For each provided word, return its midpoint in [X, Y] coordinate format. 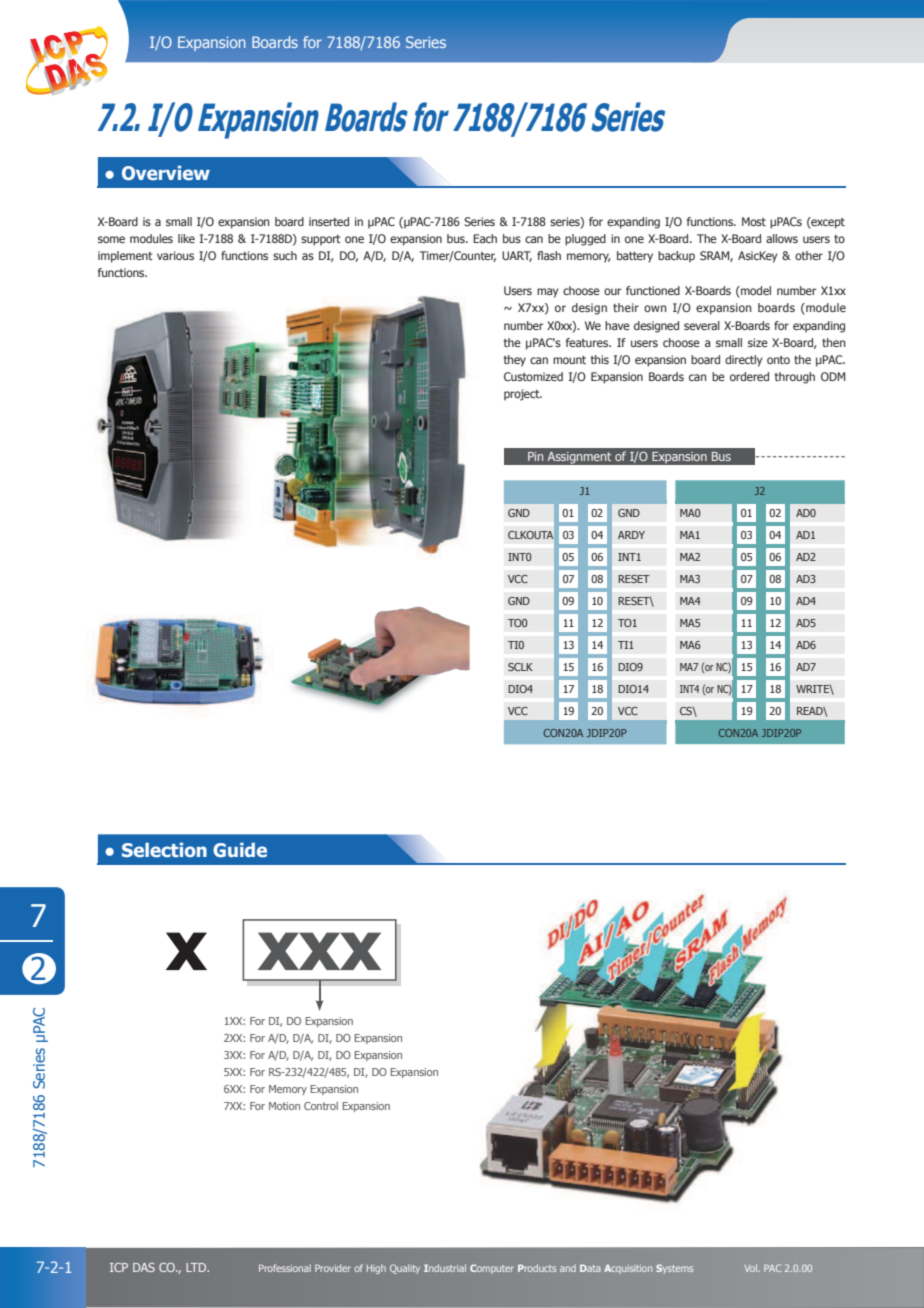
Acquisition [628, 1269]
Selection [164, 850]
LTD [197, 1267]
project [523, 395]
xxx [319, 951]
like [186, 238]
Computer [492, 1269]
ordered [749, 376]
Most [754, 221]
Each [485, 238]
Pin [535, 456]
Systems [674, 1269]
